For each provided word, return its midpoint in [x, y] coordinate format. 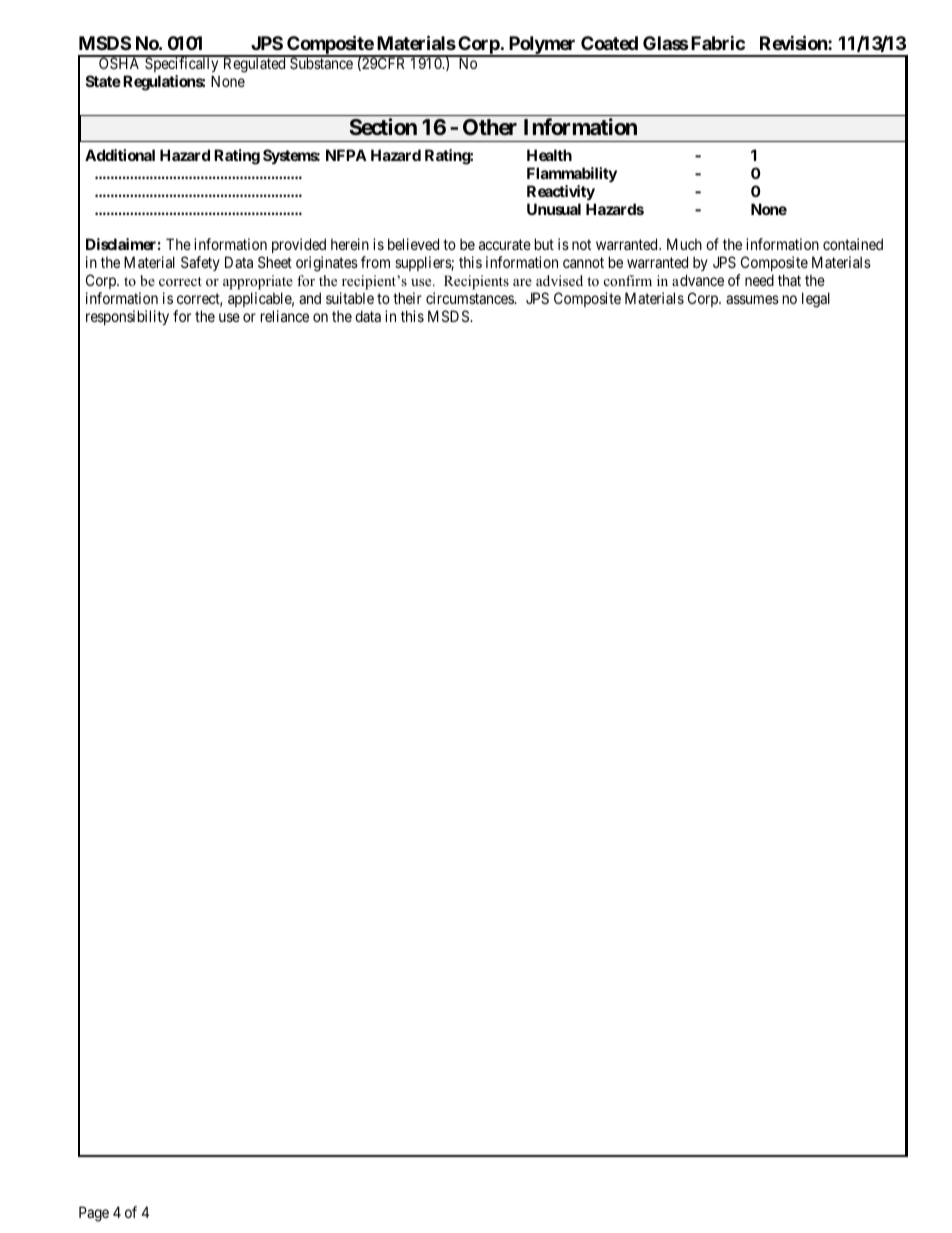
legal [816, 300]
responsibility [127, 317]
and [310, 298]
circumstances [471, 298]
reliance [285, 316]
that [789, 280]
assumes [752, 299]
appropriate [258, 282]
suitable [350, 298]
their [407, 298]
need [759, 280]
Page [94, 1214]
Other [490, 127]
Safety [200, 263]
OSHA [120, 62]
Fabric [718, 42]
